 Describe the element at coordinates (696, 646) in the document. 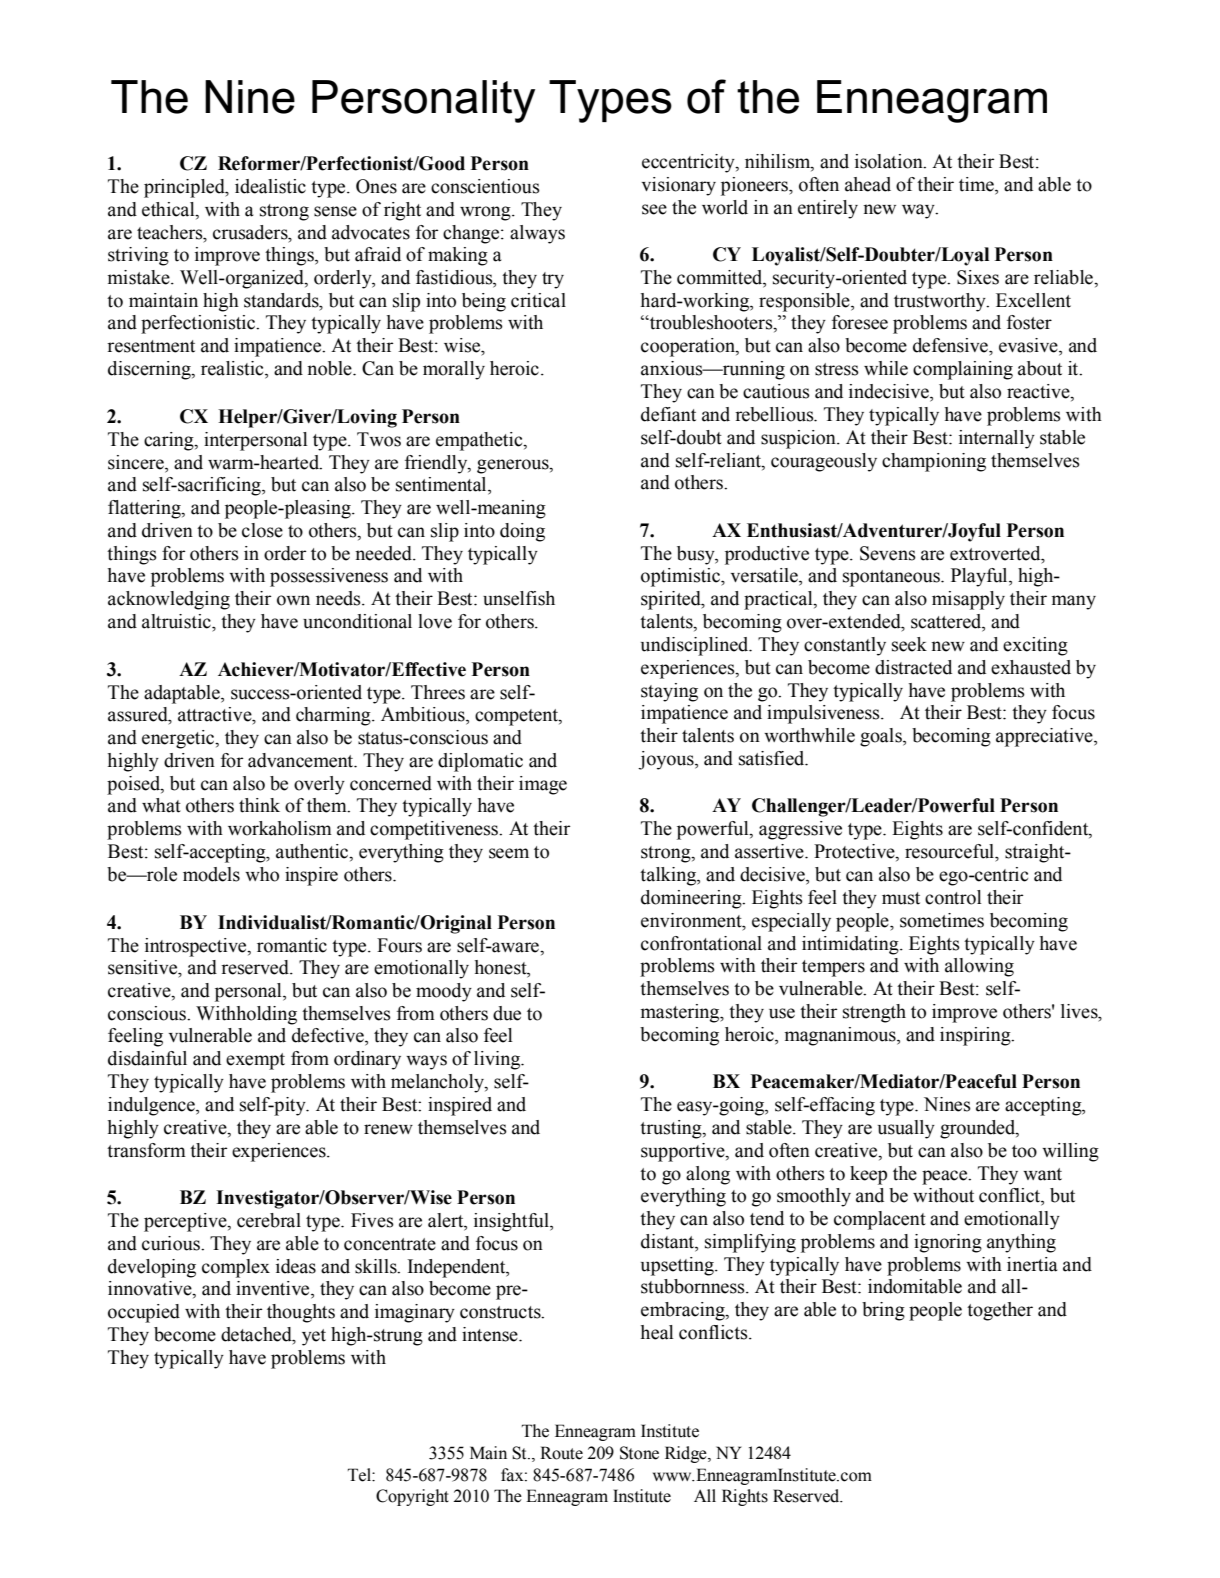

I see `undisciplined` at that location.
